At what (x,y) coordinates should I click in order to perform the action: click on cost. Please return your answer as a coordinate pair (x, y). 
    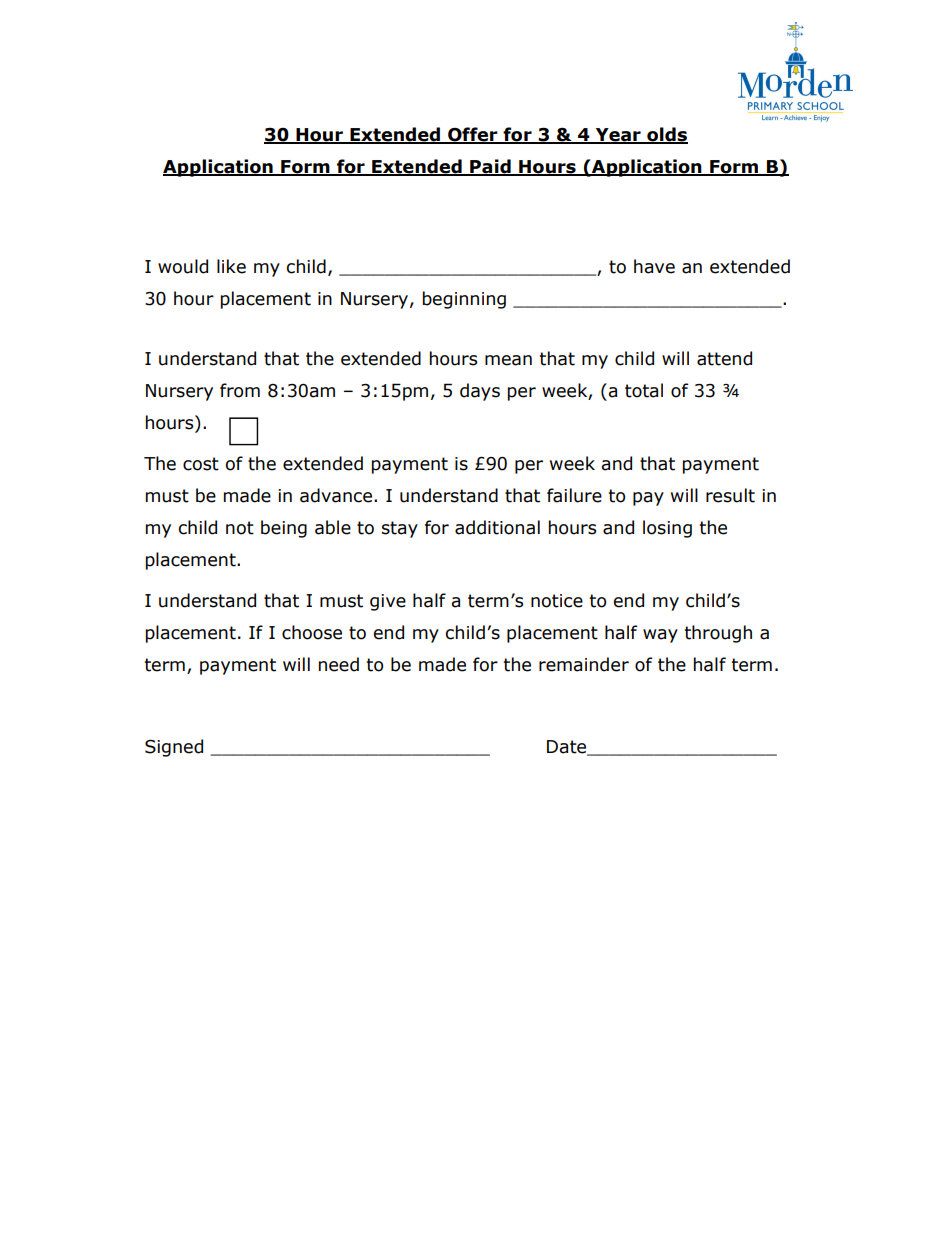
    Looking at the image, I should click on (201, 464).
